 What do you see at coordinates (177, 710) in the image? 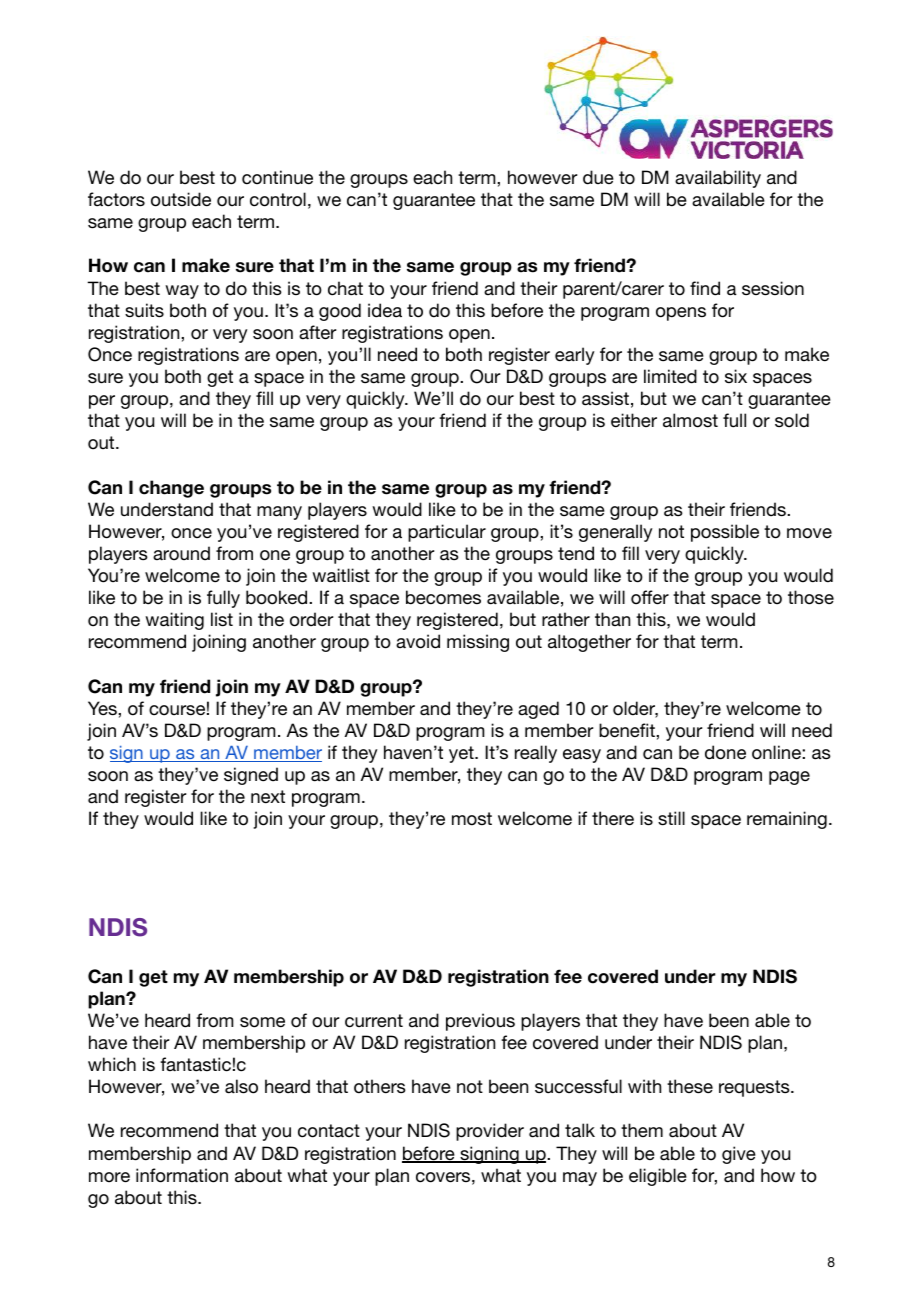
I see `course` at bounding box center [177, 710].
